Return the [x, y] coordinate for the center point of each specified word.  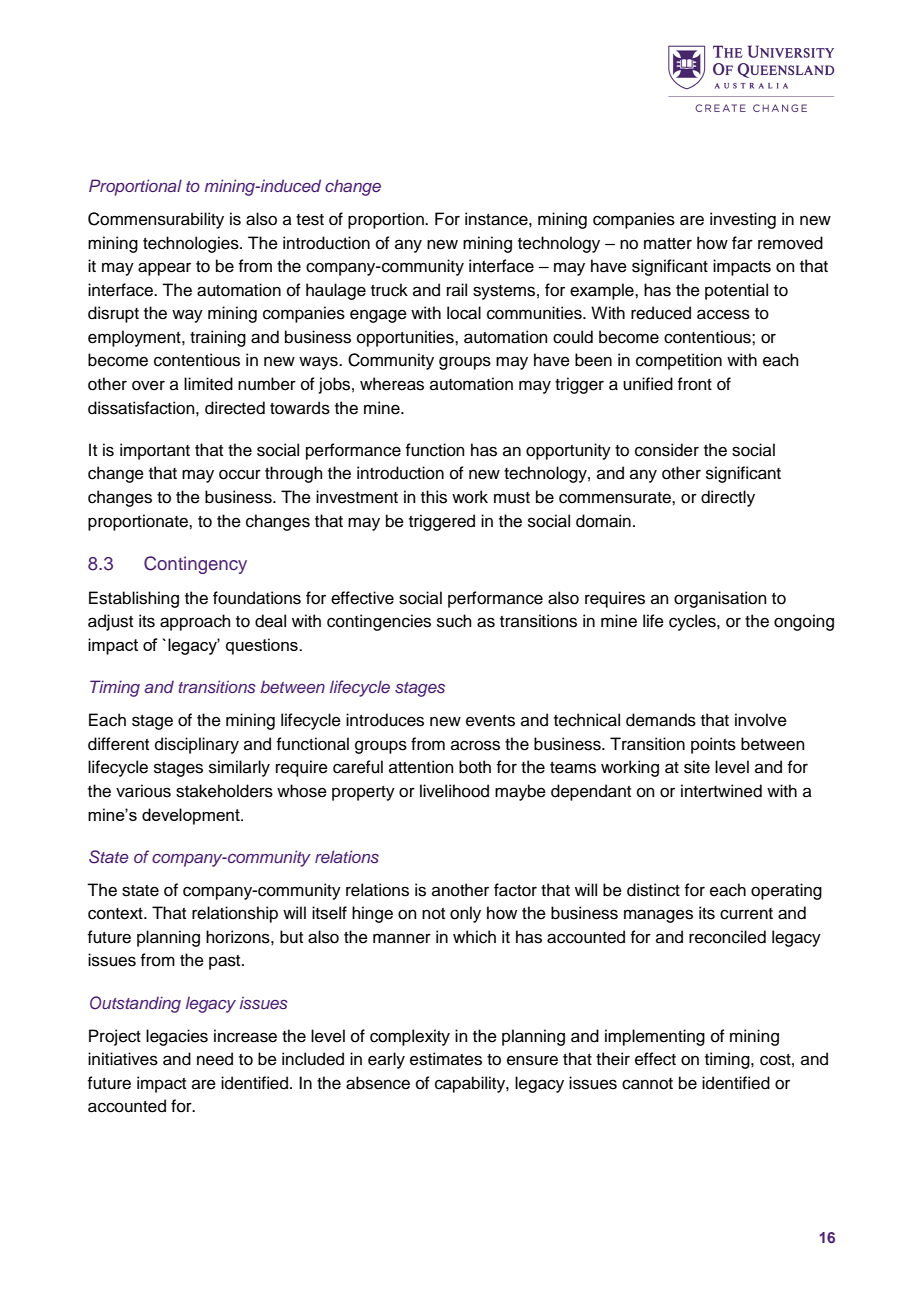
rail [457, 289]
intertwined [721, 791]
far [742, 243]
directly [728, 498]
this [434, 497]
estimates [446, 1059]
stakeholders [224, 791]
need [215, 1059]
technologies [192, 244]
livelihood [454, 791]
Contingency [195, 565]
